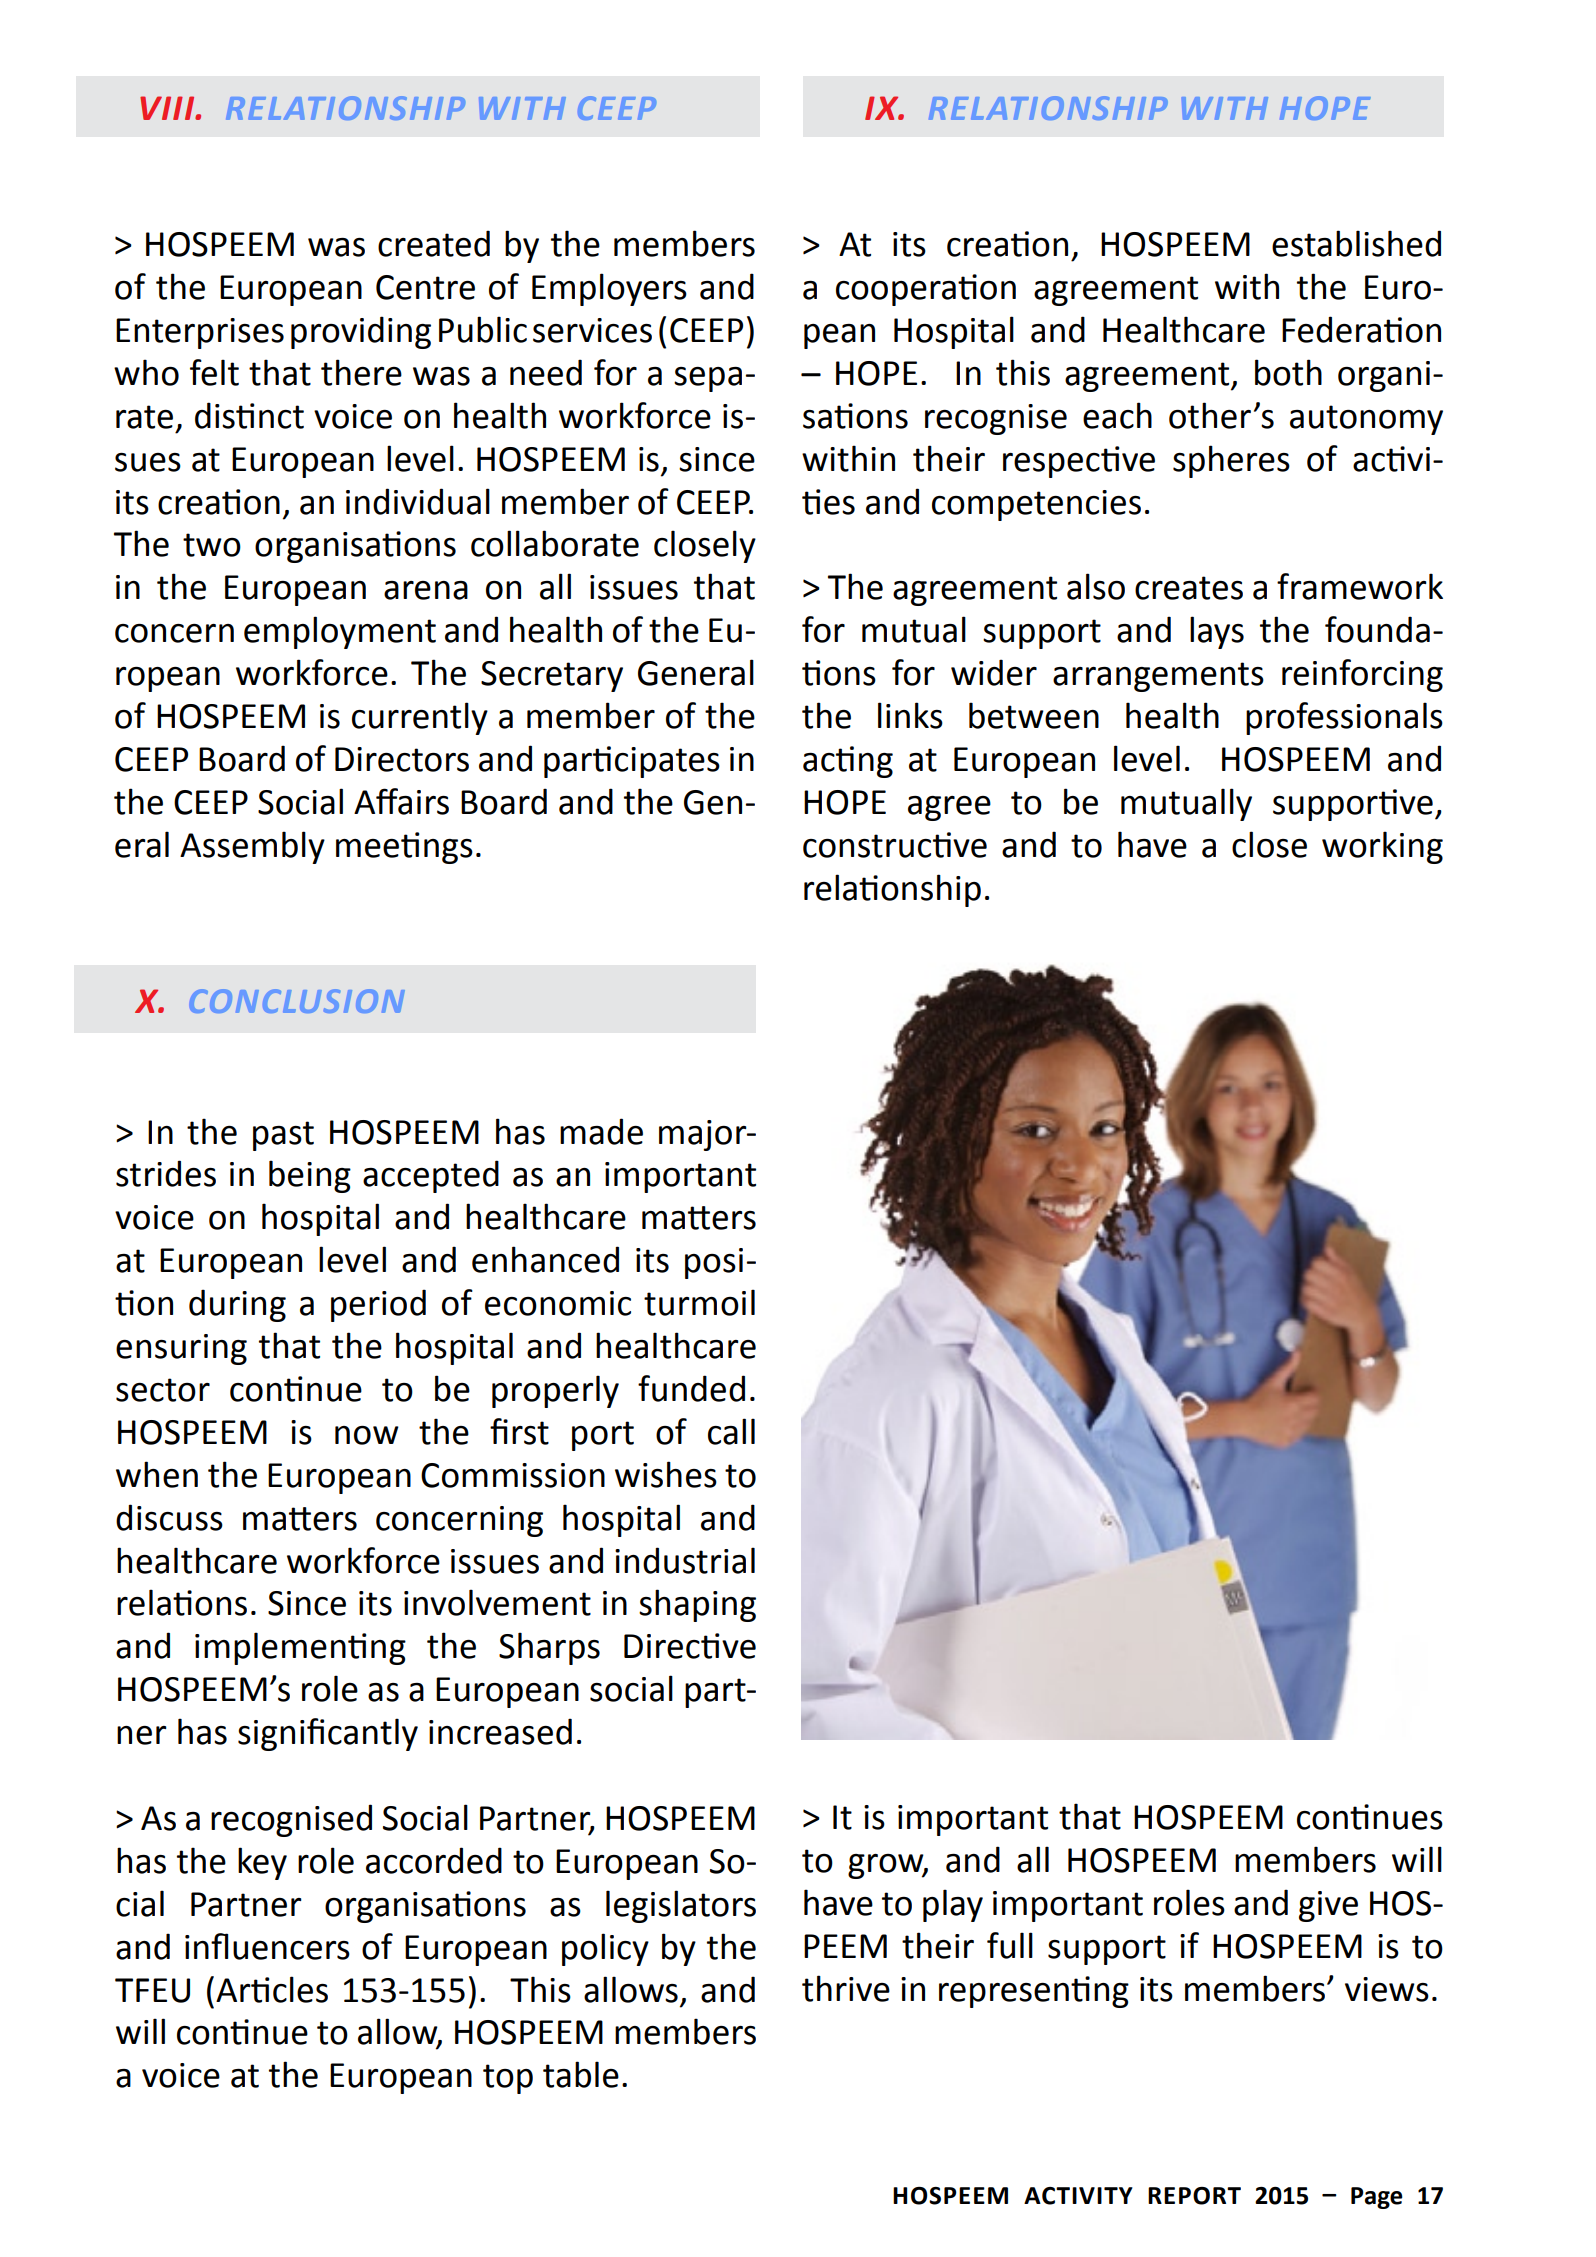 The height and width of the page is (2257, 1596). What do you see at coordinates (402, 759) in the page?
I see `Directors` at bounding box center [402, 759].
